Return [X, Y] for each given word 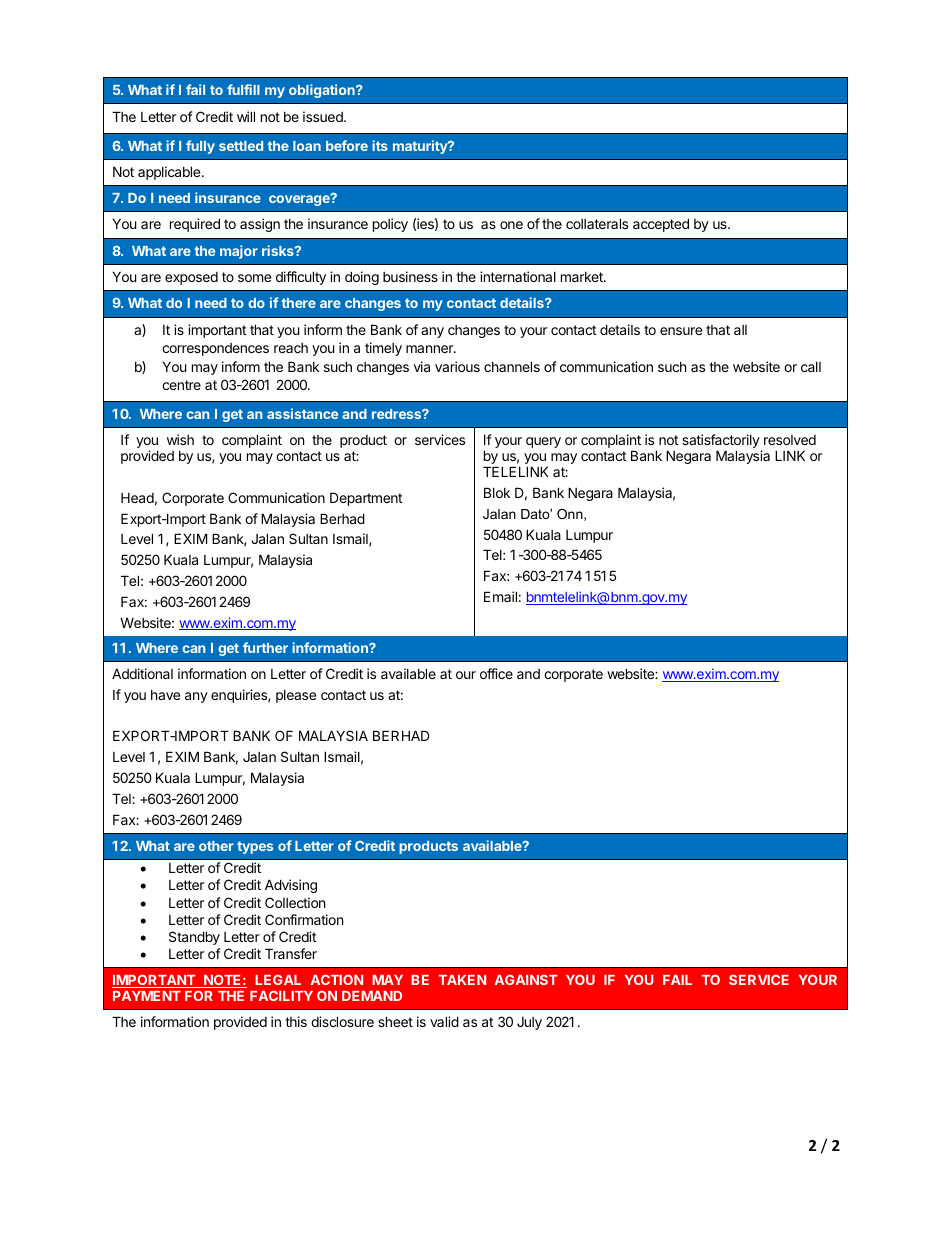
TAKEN [462, 980]
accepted [661, 225]
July [529, 1023]
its [380, 145]
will [246, 116]
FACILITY [281, 995]
